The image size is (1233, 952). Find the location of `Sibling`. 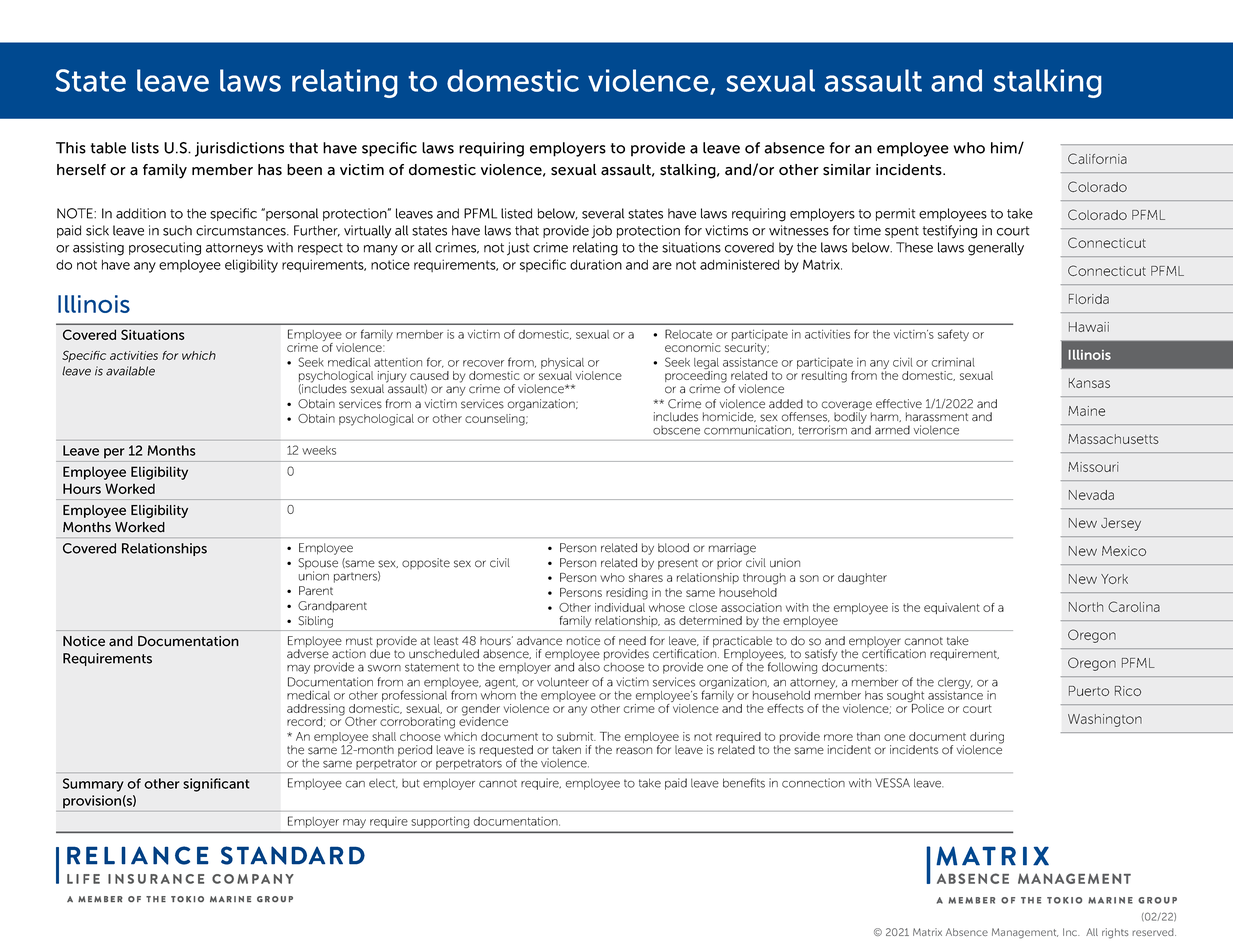

Sibling is located at coordinates (315, 622).
